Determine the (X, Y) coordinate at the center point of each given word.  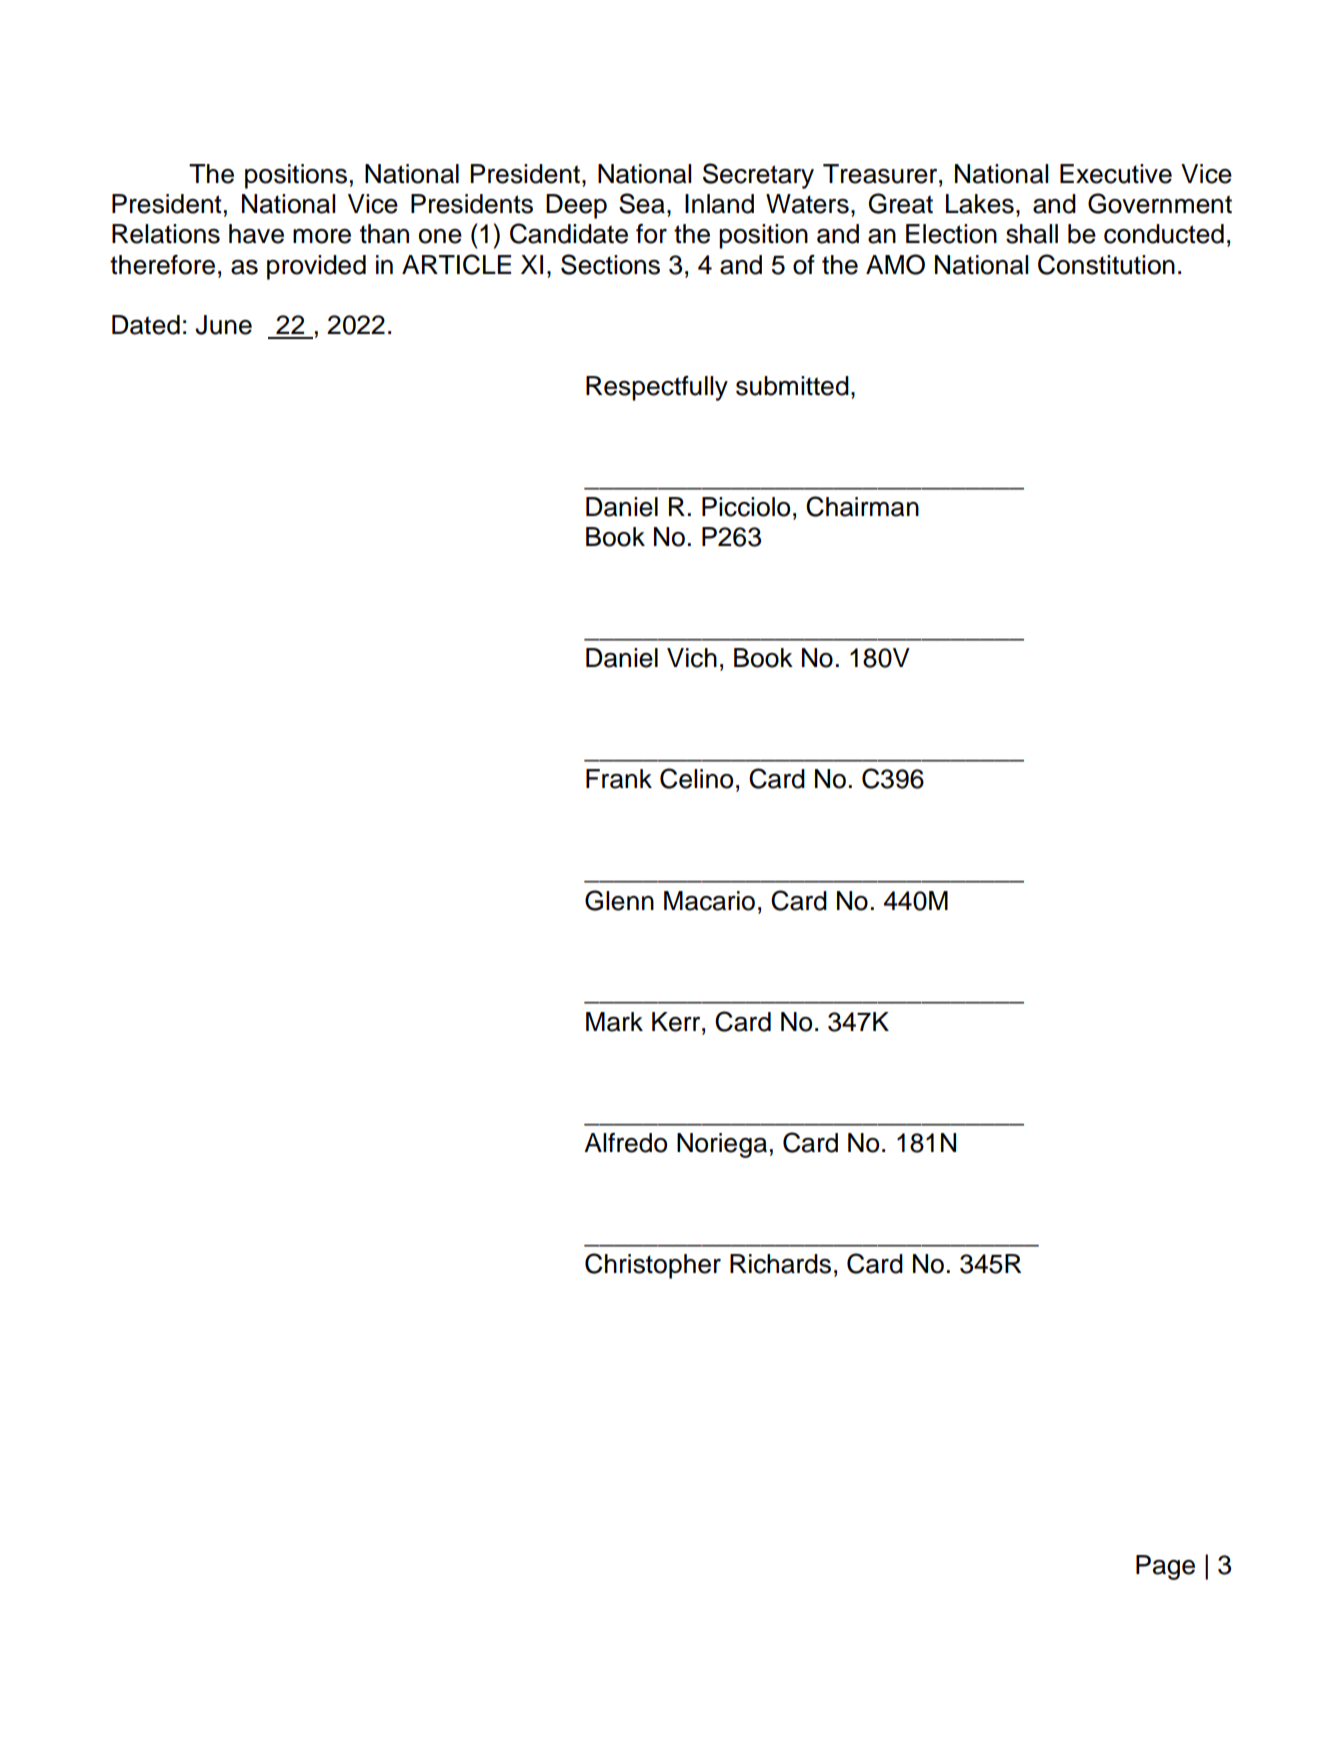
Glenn (619, 900)
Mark (614, 1022)
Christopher (653, 1266)
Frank (619, 779)
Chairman (862, 506)
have (256, 234)
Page (1165, 1567)
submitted (792, 386)
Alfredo (625, 1143)
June (223, 325)
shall (1032, 234)
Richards (780, 1264)
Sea (642, 203)
